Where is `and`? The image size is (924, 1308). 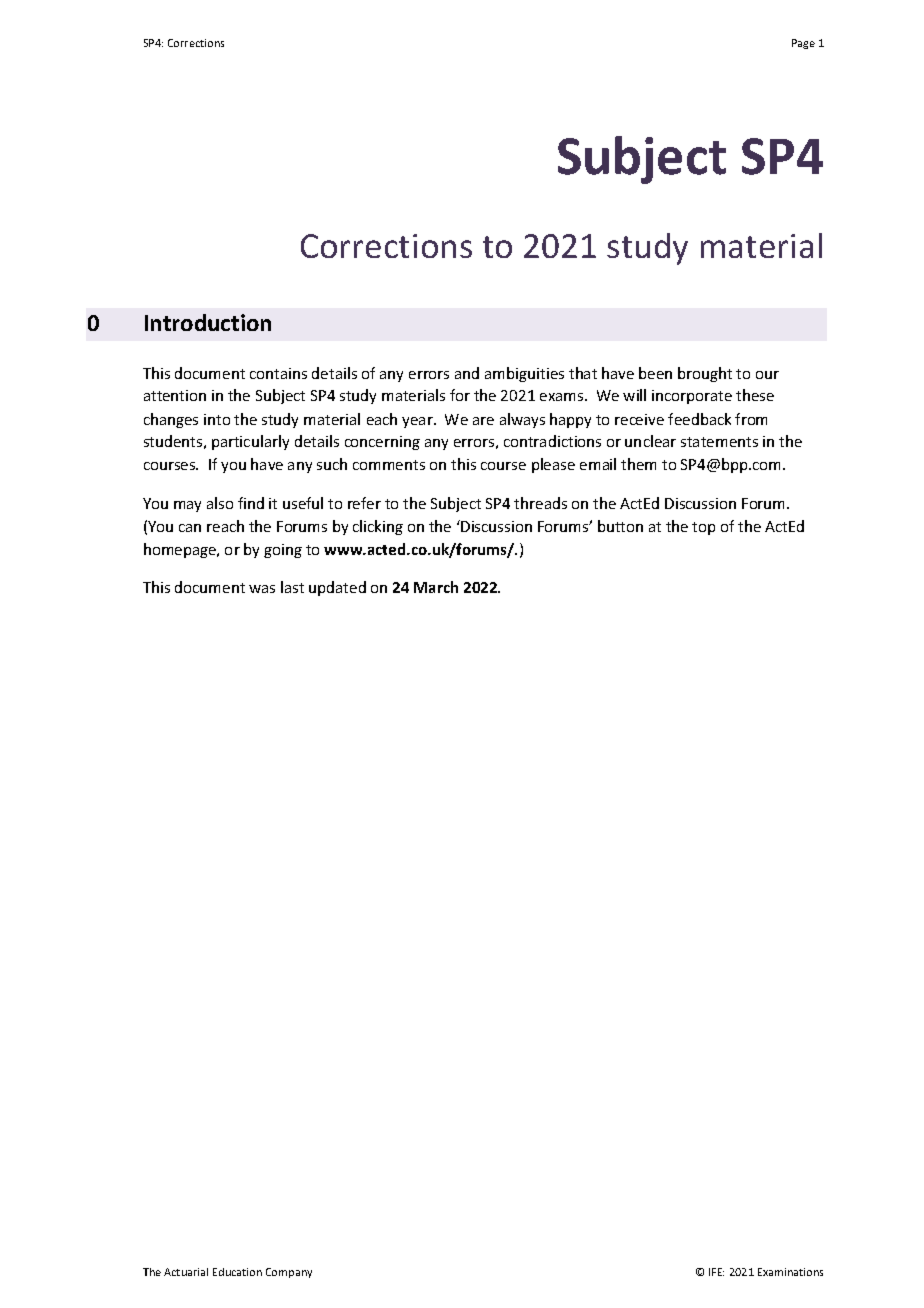 and is located at coordinates (467, 373).
